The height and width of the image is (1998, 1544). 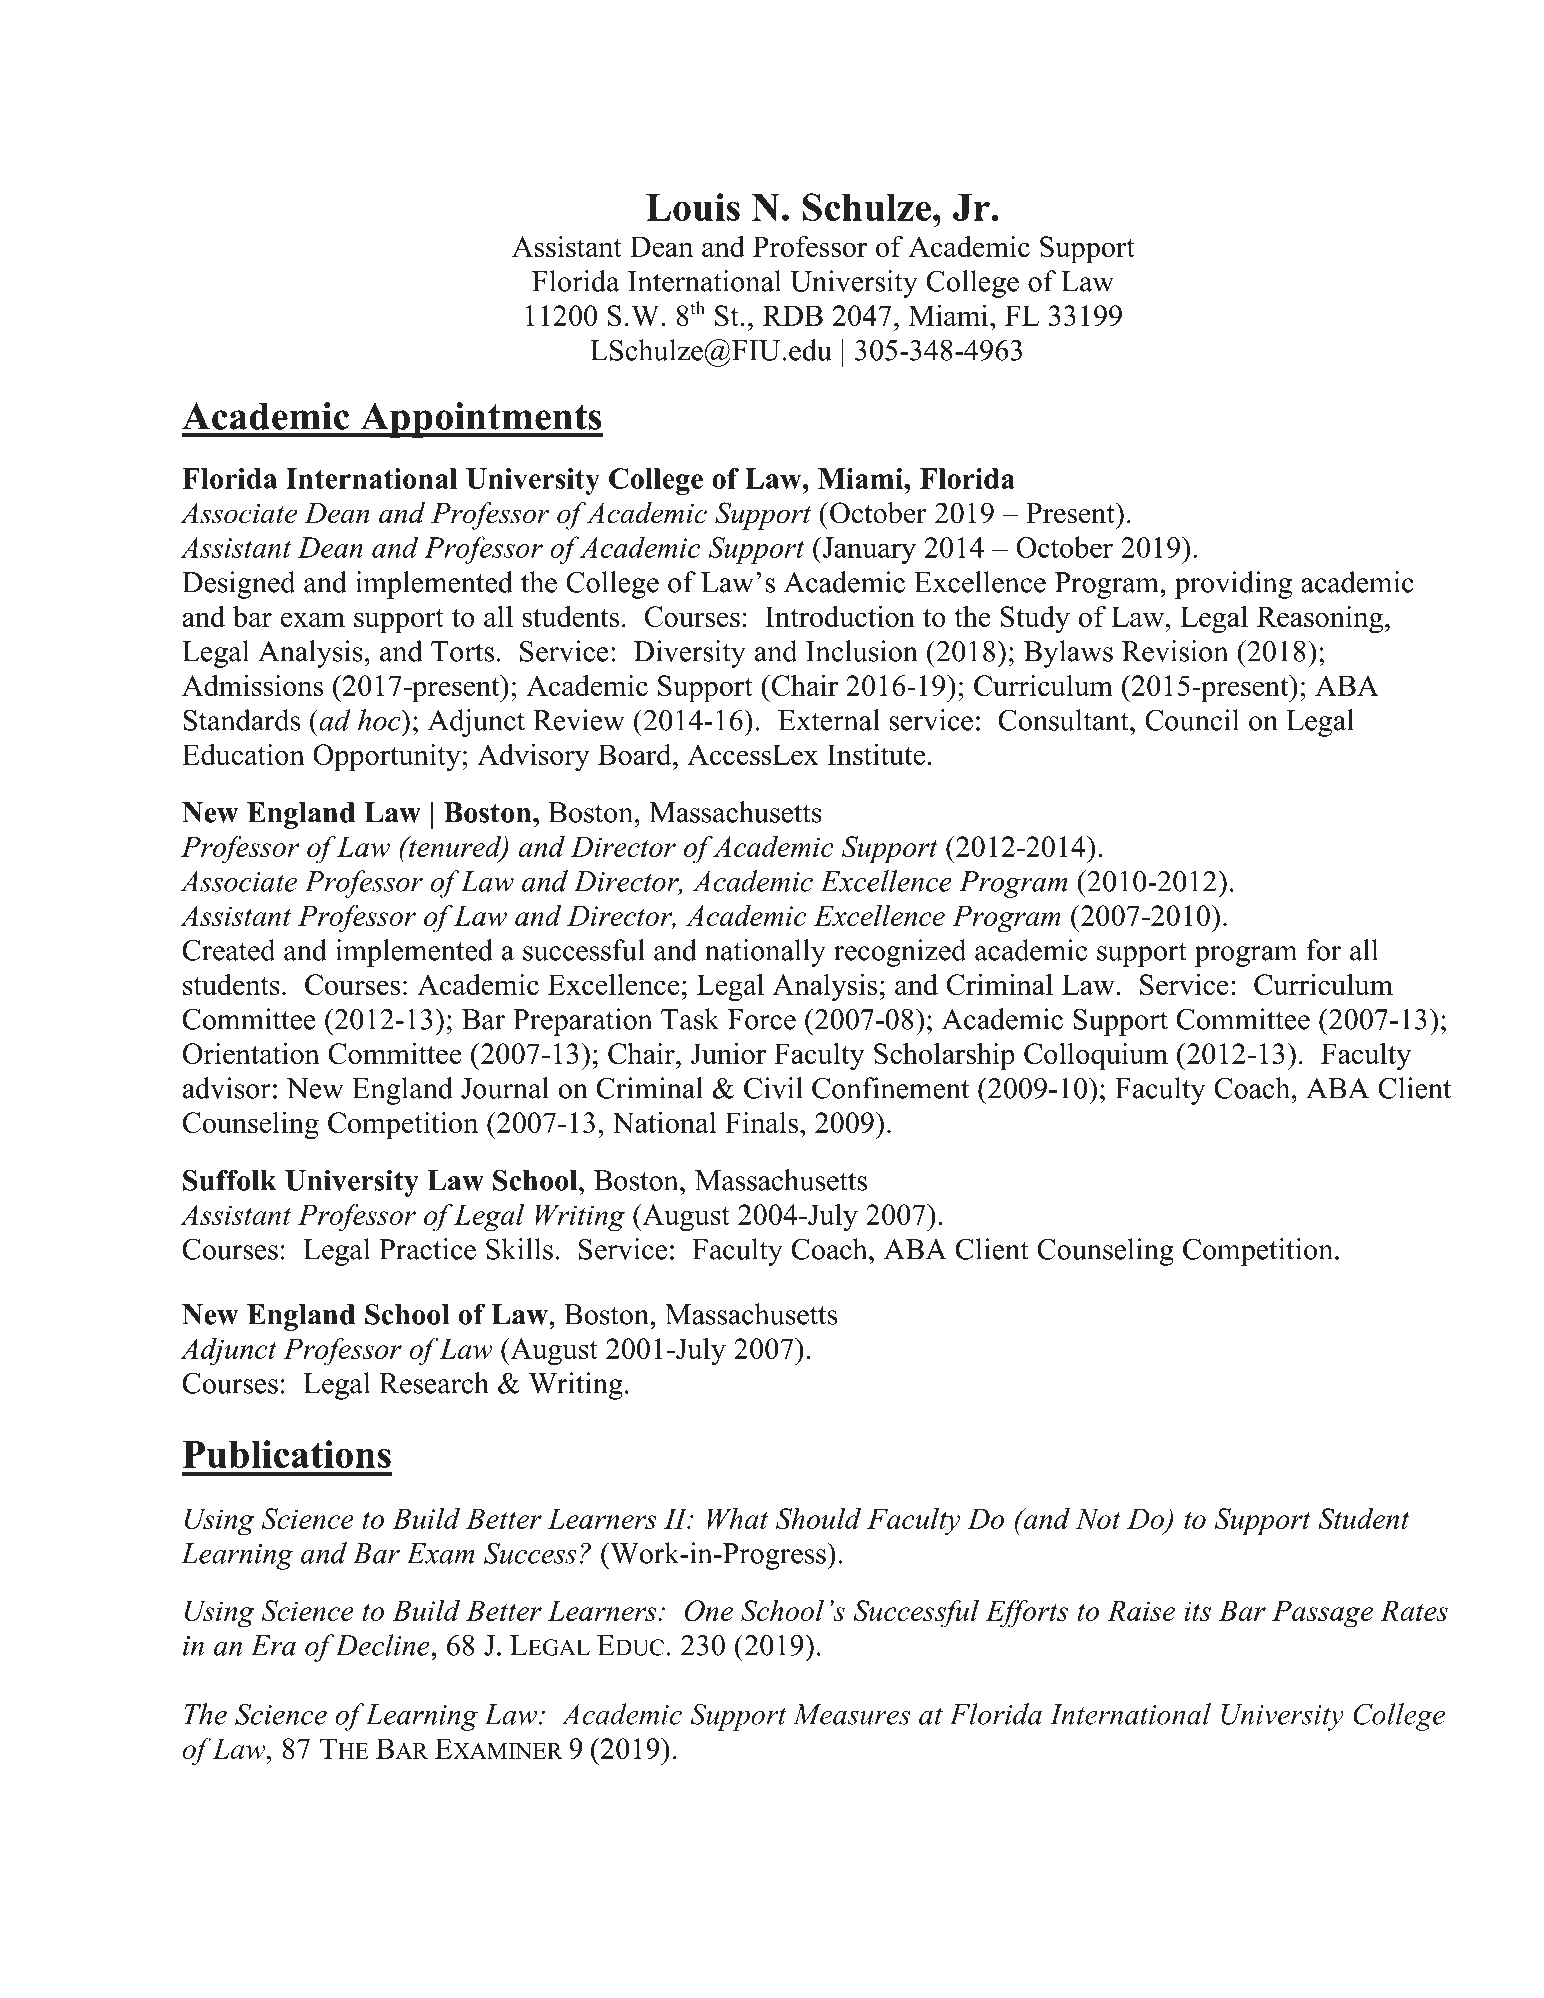 I want to click on Decline, so click(x=383, y=1645).
